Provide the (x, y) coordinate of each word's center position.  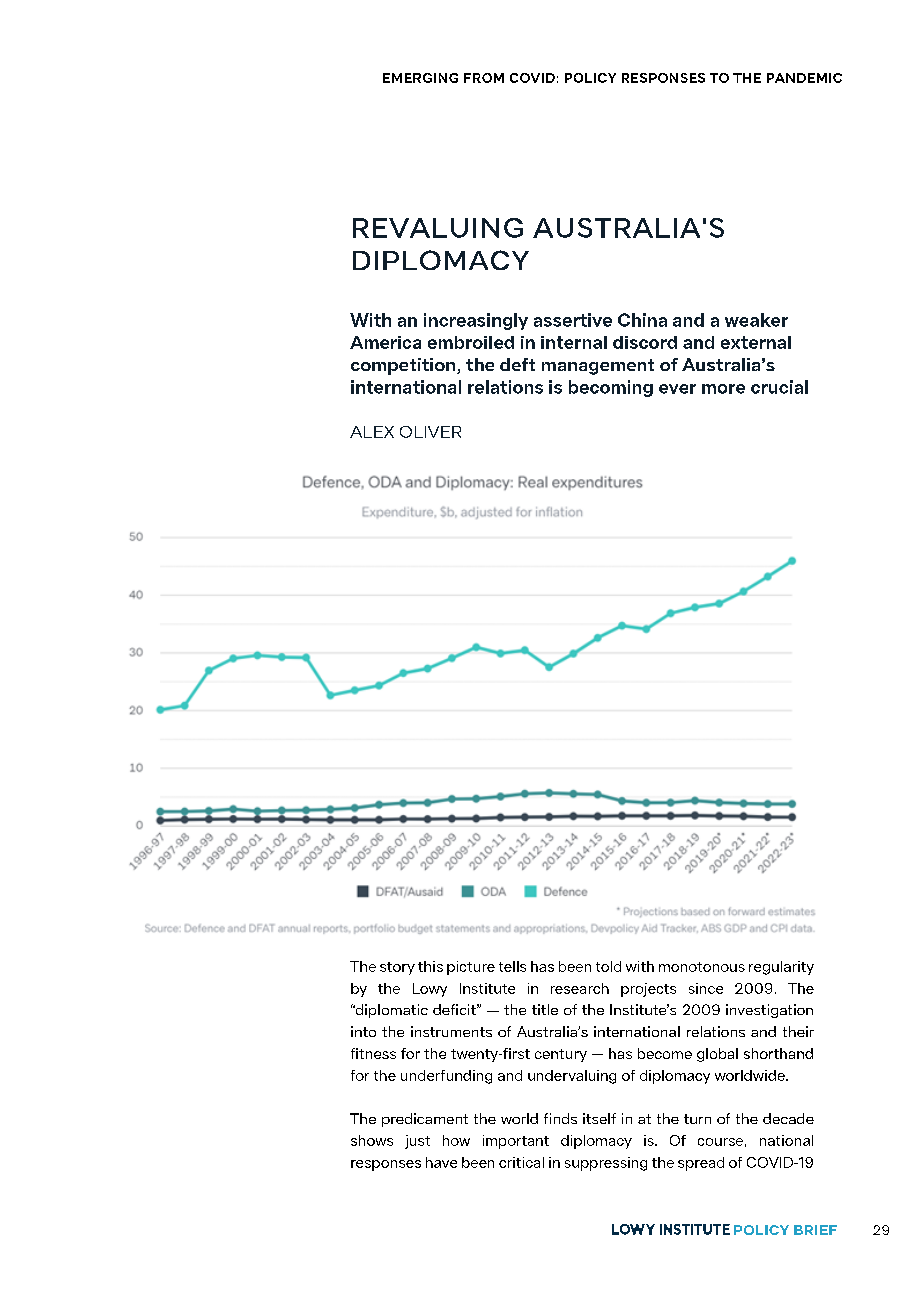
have (441, 1162)
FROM (484, 78)
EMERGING (420, 78)
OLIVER (430, 432)
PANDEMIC (804, 78)
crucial (779, 387)
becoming (611, 388)
